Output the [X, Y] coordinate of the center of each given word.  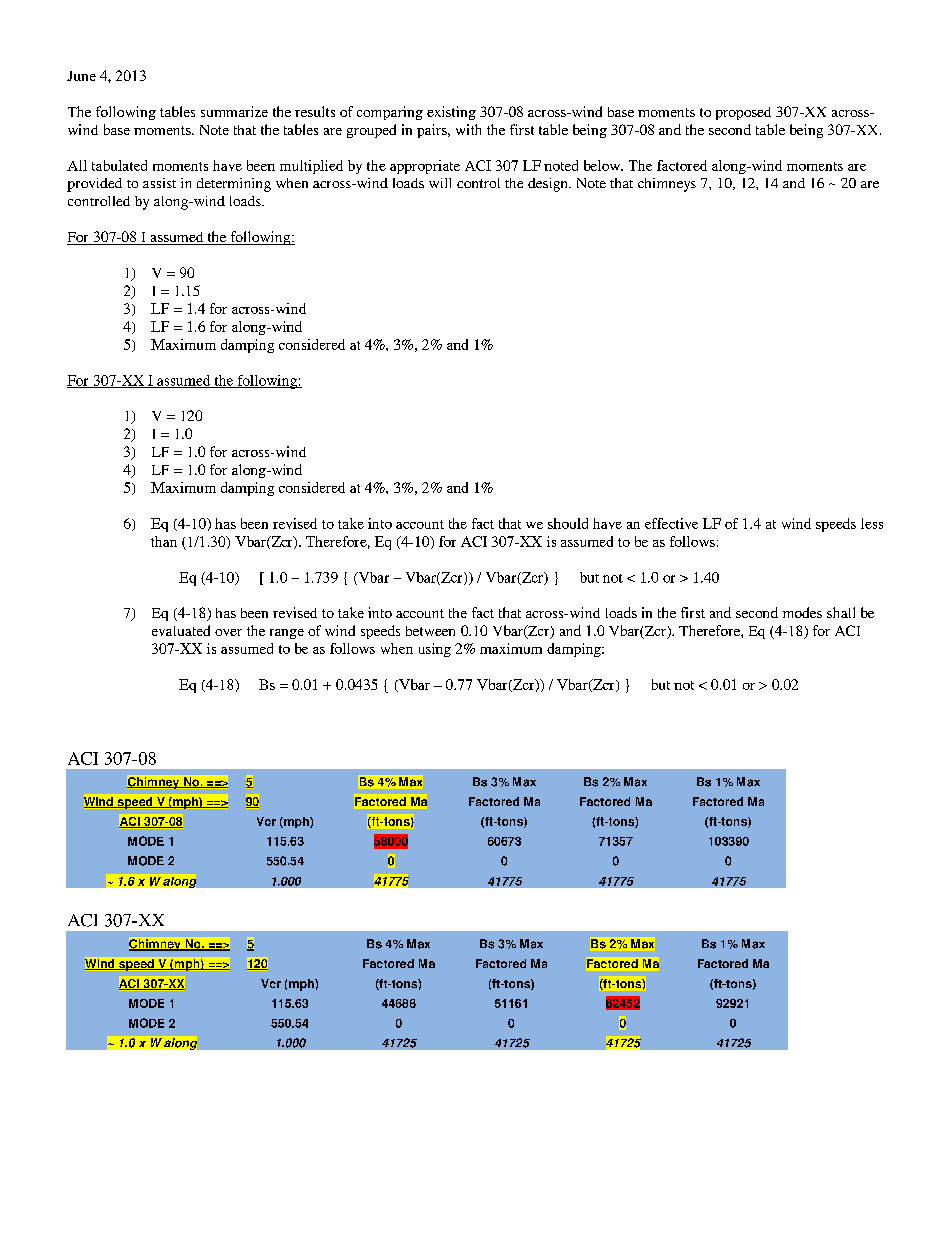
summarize [234, 111]
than [164, 541]
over [228, 632]
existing [451, 113]
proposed [743, 113]
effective [671, 523]
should [568, 523]
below [603, 165]
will [440, 183]
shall [841, 612]
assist [159, 183]
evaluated [181, 630]
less [872, 523]
